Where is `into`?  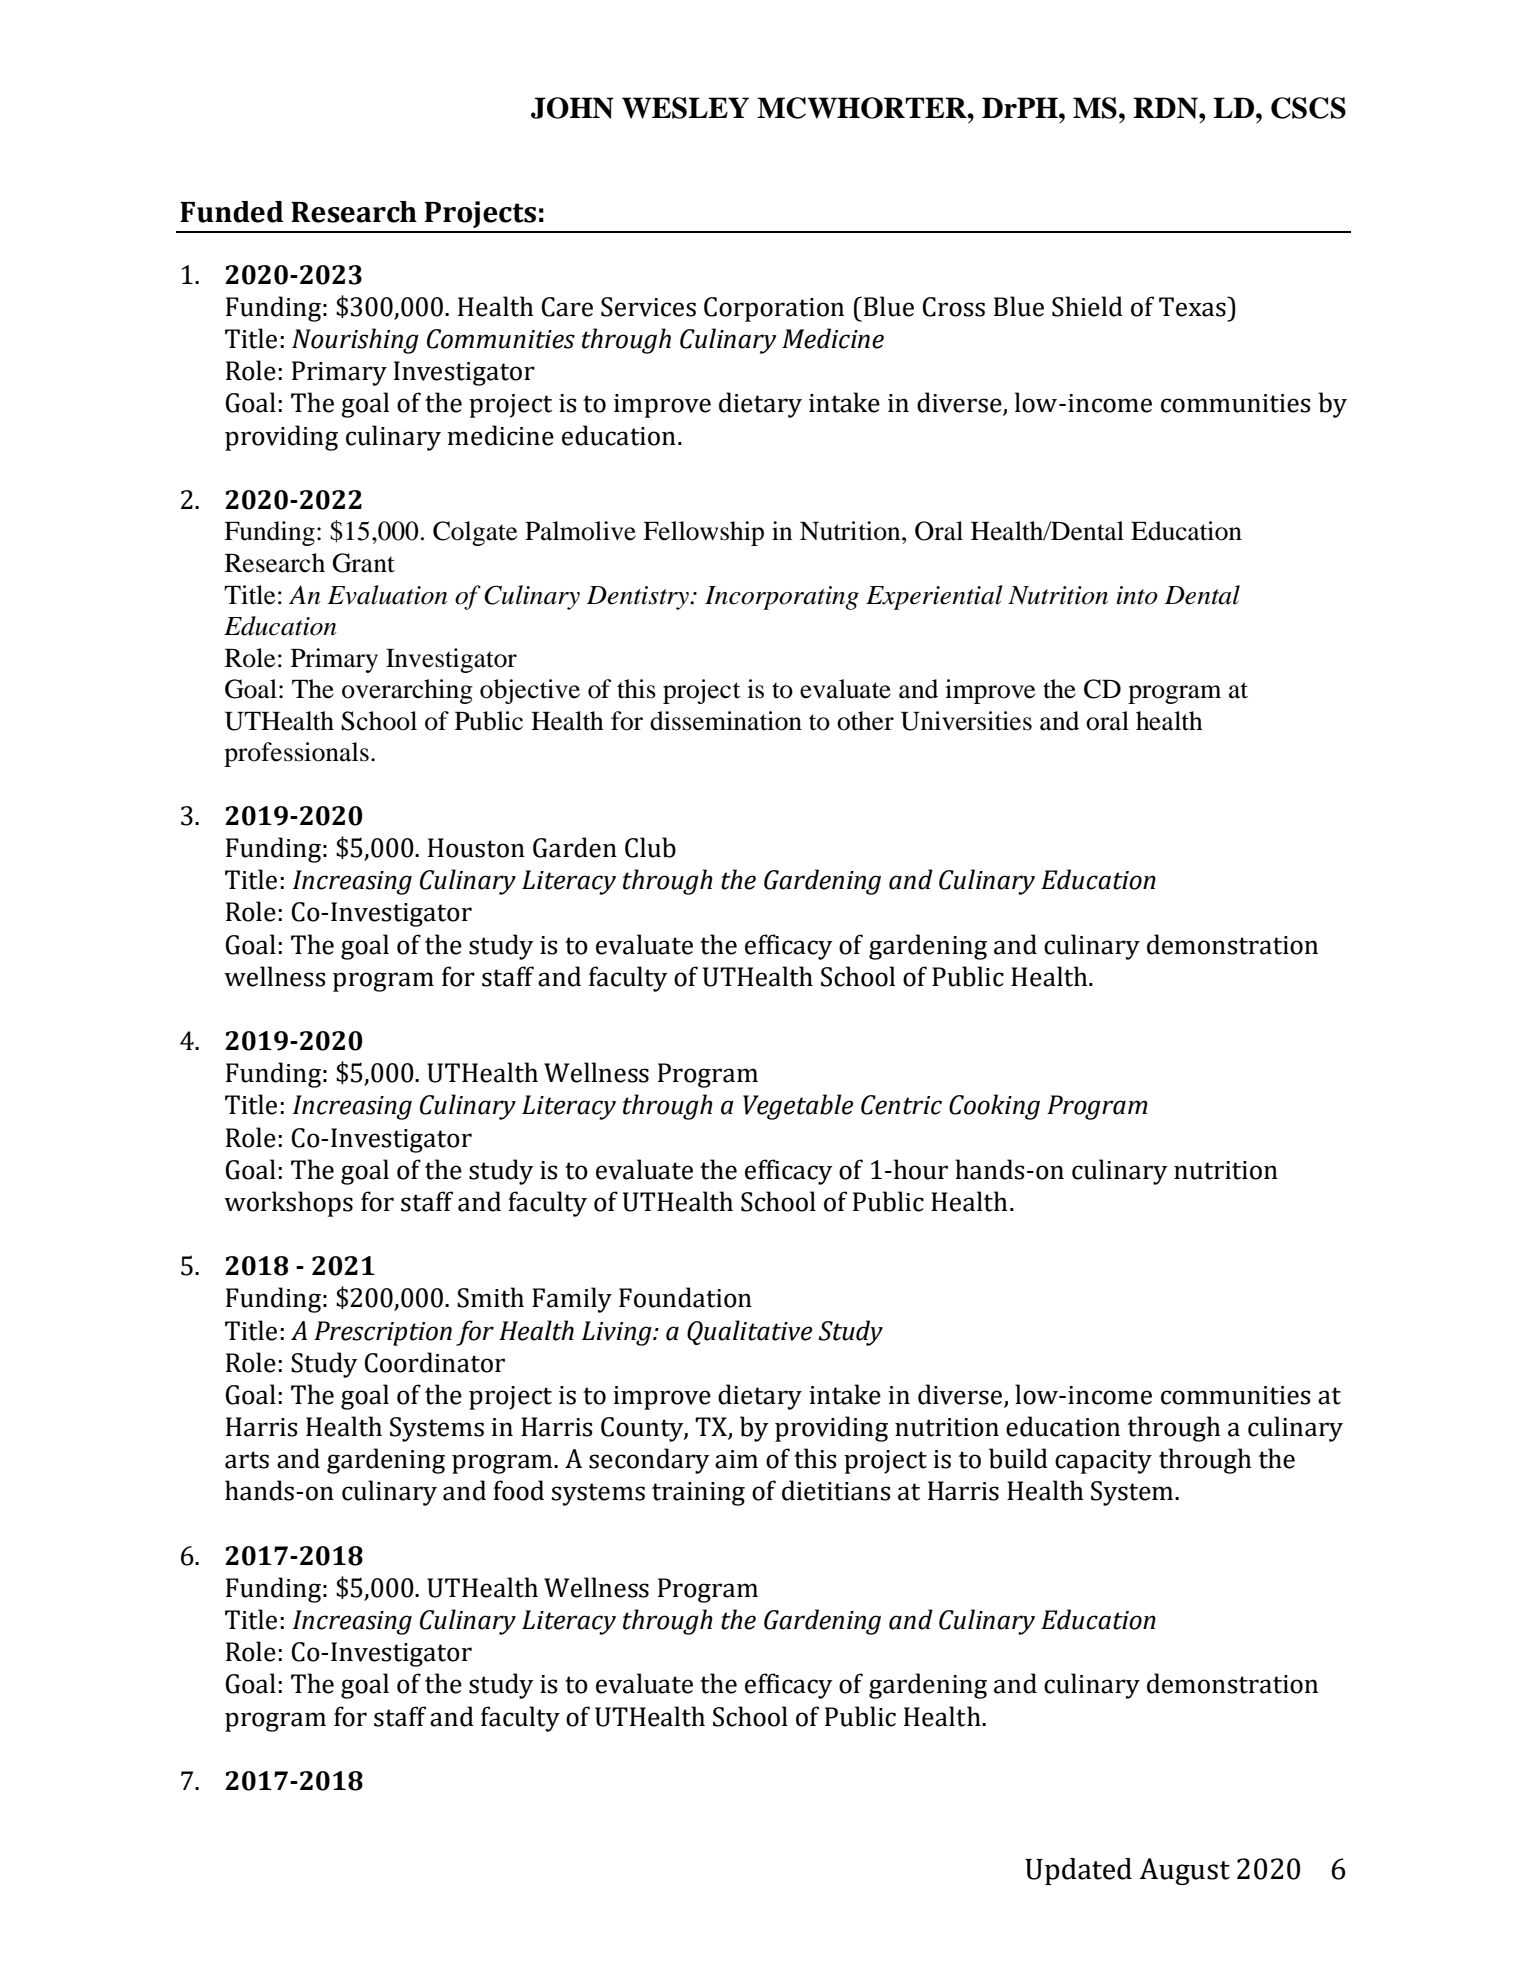 into is located at coordinates (1137, 595).
